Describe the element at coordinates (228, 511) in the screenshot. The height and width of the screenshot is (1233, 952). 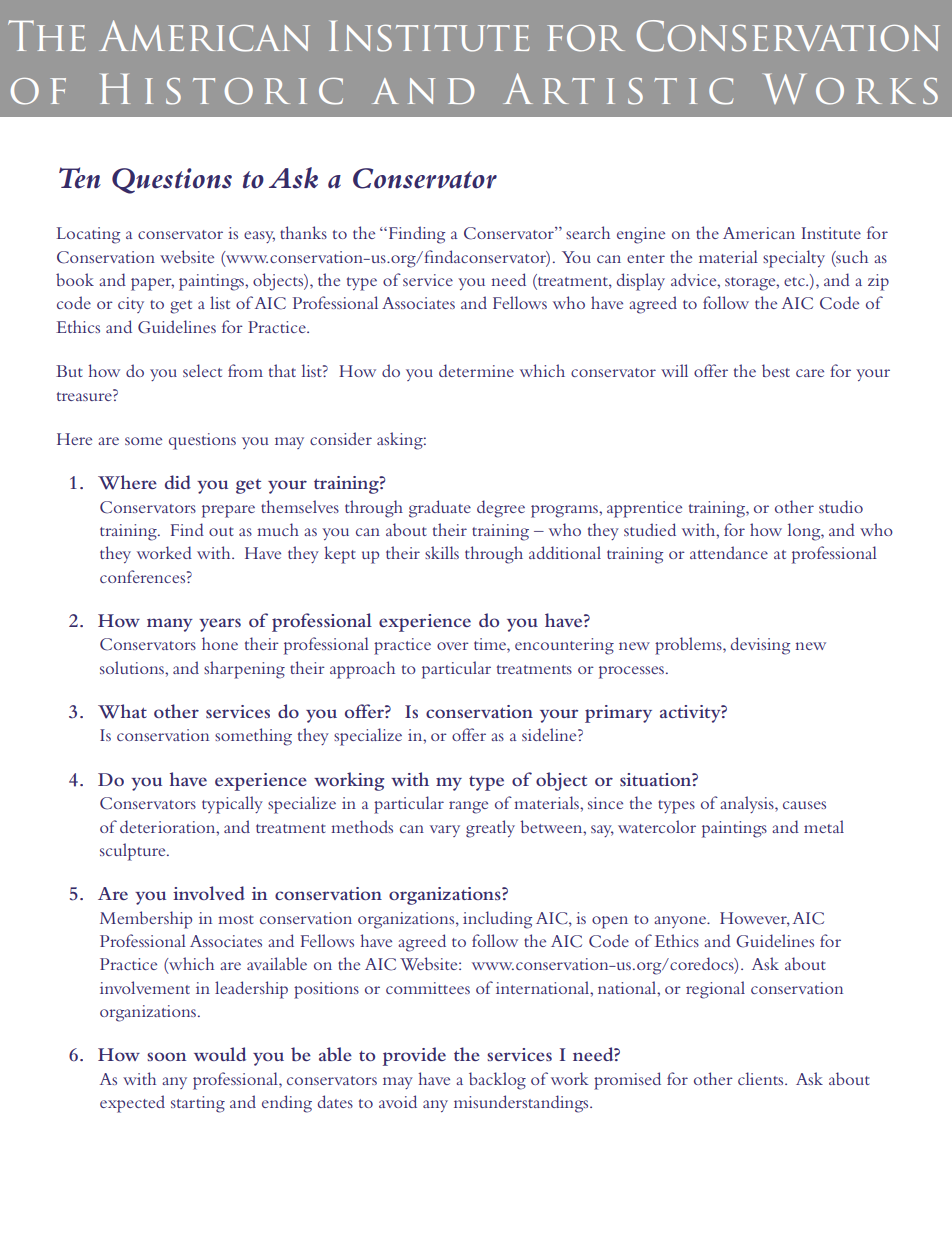
I see `prepare` at that location.
